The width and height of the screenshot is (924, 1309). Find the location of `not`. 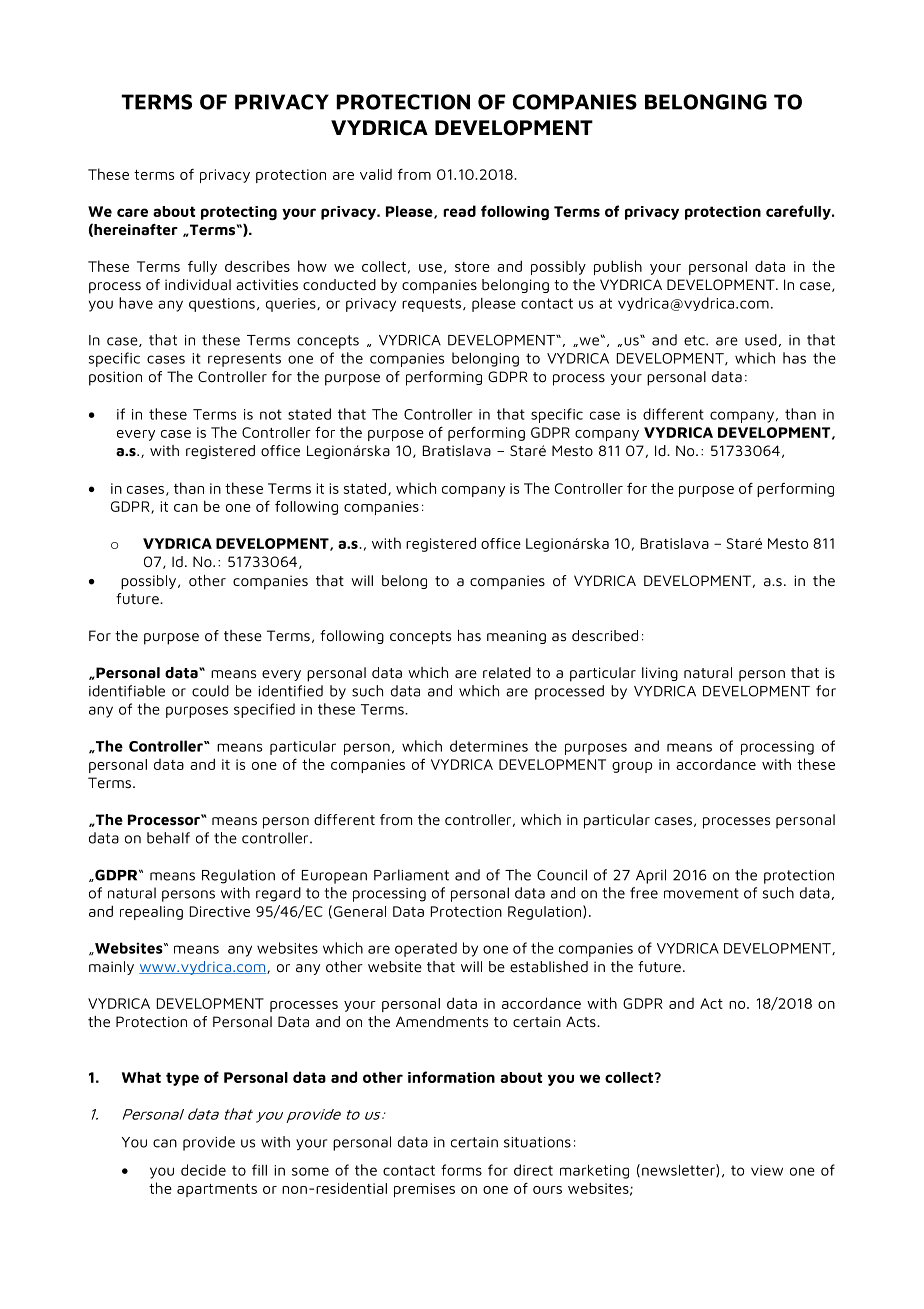

not is located at coordinates (271, 414).
